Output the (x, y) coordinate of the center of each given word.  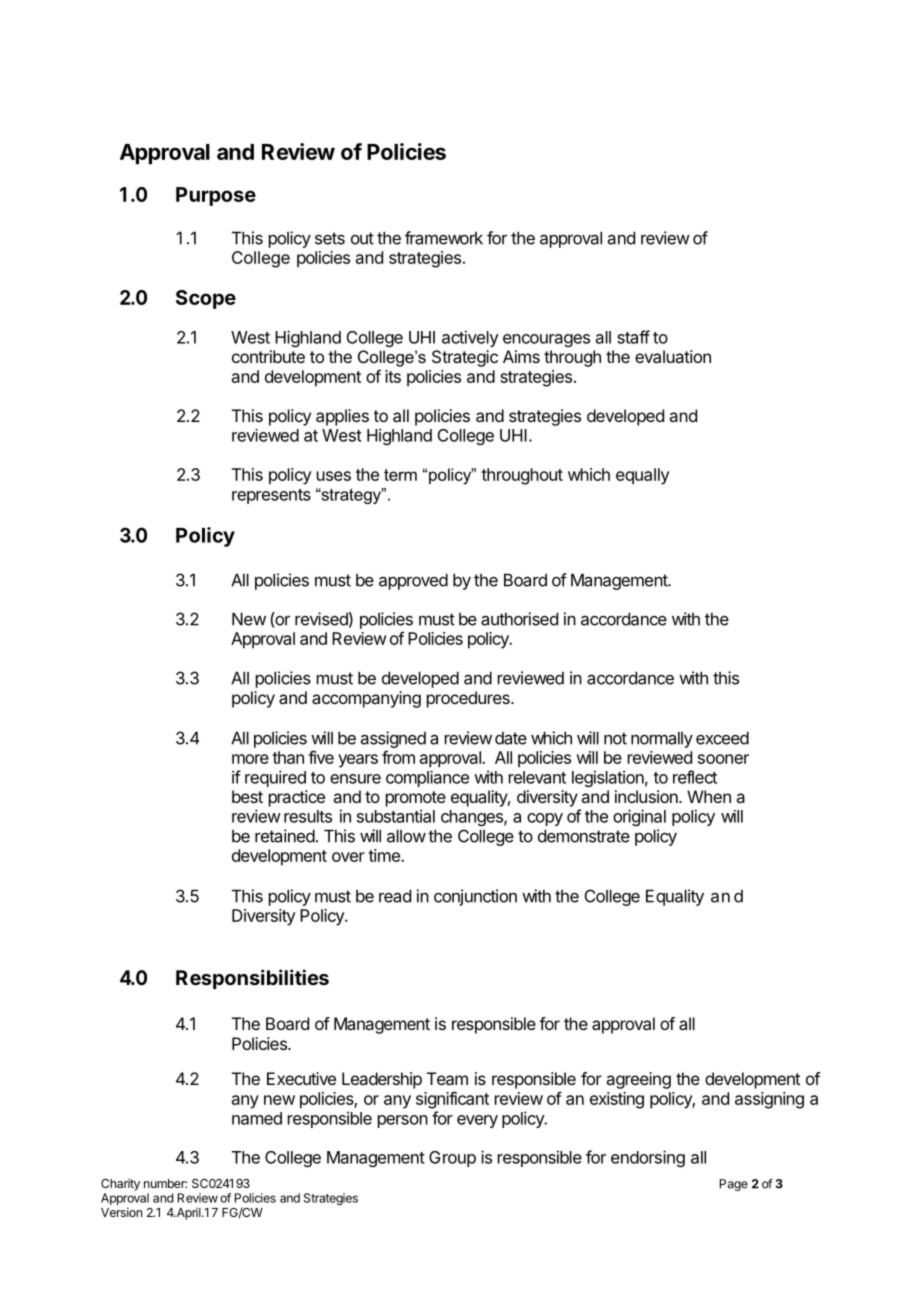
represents (271, 496)
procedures (469, 699)
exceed (722, 738)
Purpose (216, 196)
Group (452, 1159)
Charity (120, 1185)
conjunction (475, 897)
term (400, 475)
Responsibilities (252, 979)
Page (734, 1185)
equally (642, 476)
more (250, 759)
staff (633, 337)
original (639, 817)
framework (444, 238)
